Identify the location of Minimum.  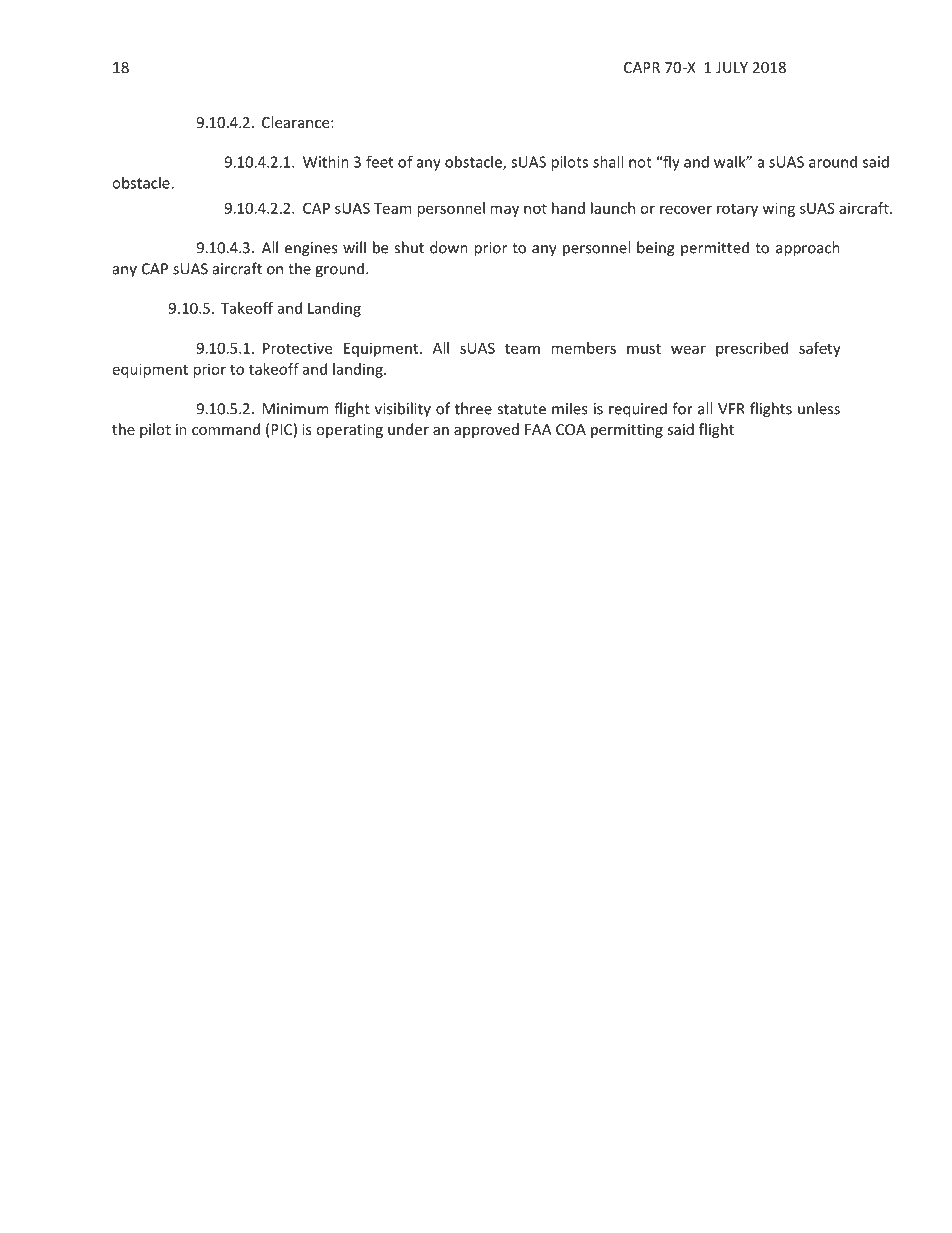
(296, 409).
